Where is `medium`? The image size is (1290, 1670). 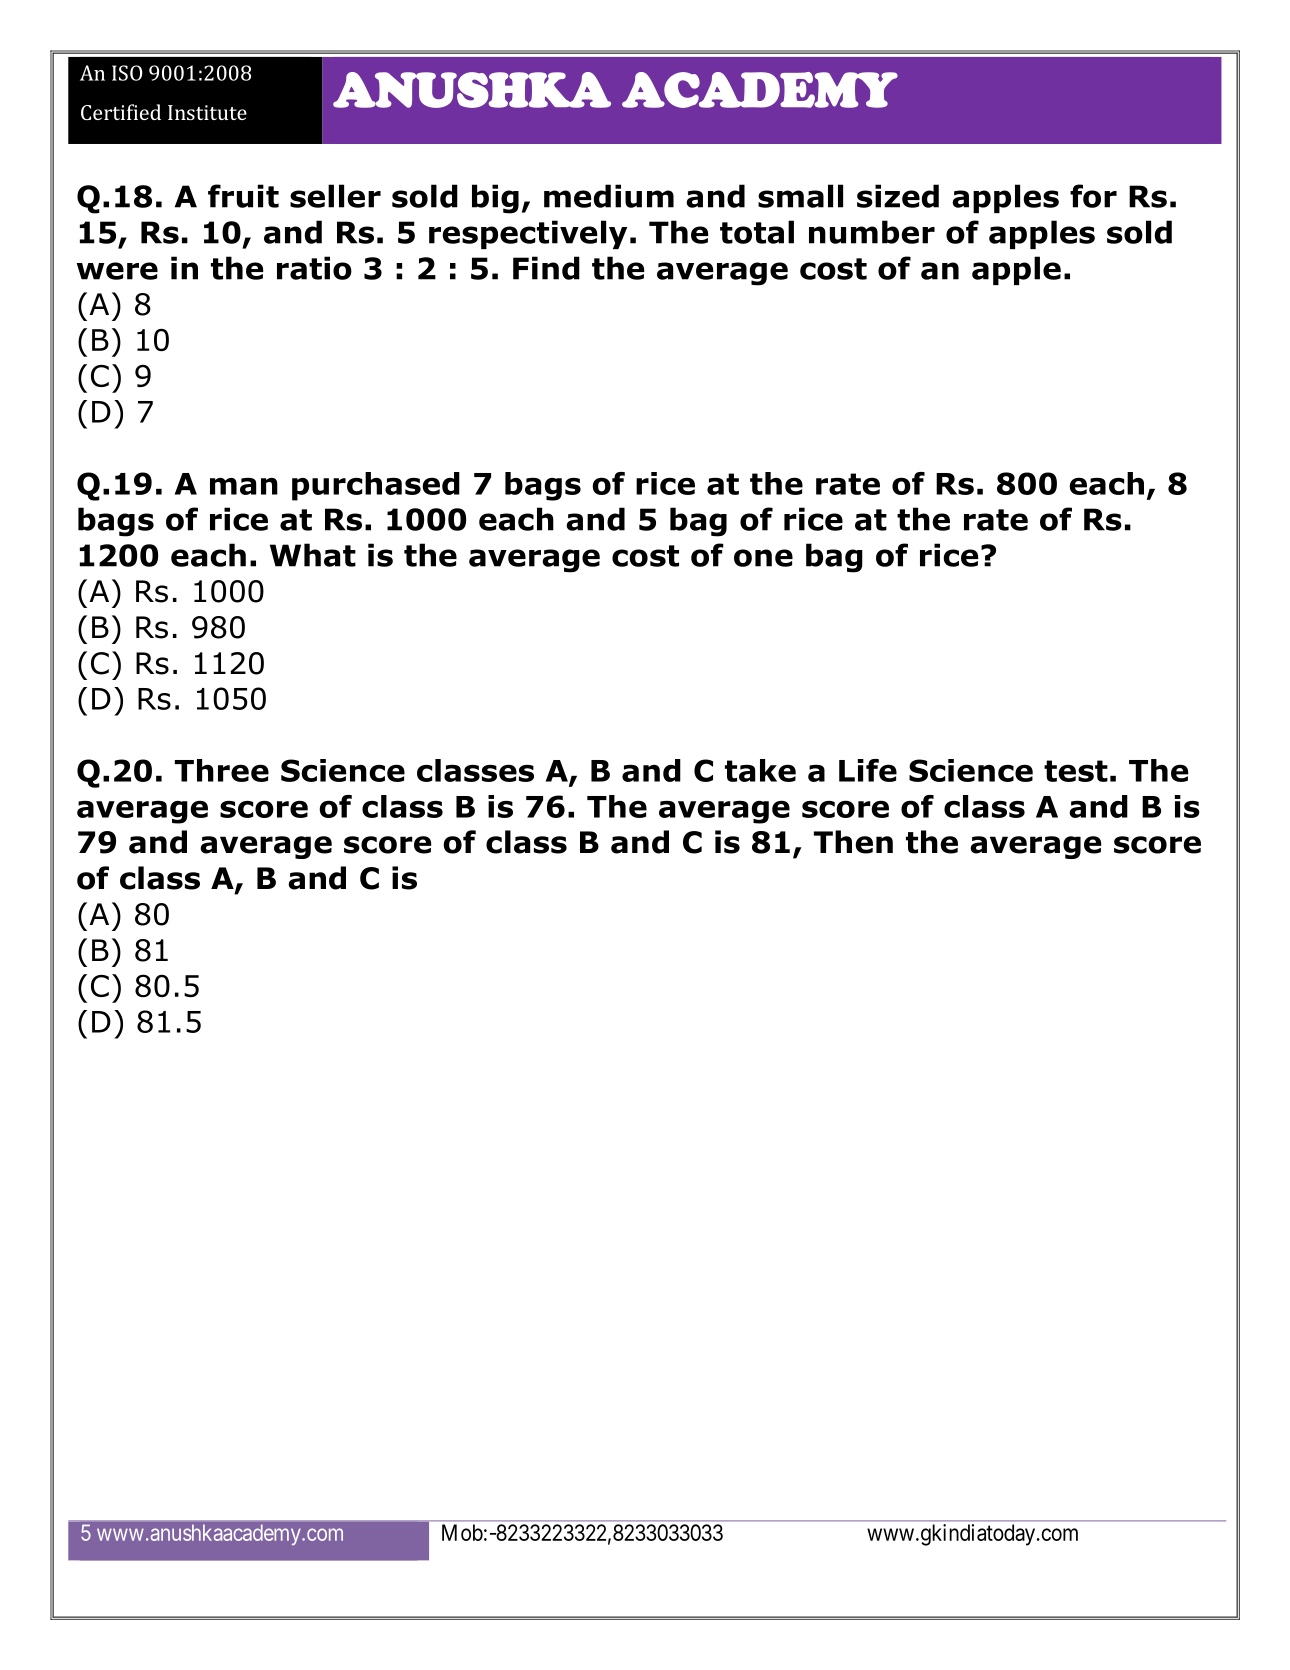
medium is located at coordinates (609, 196).
